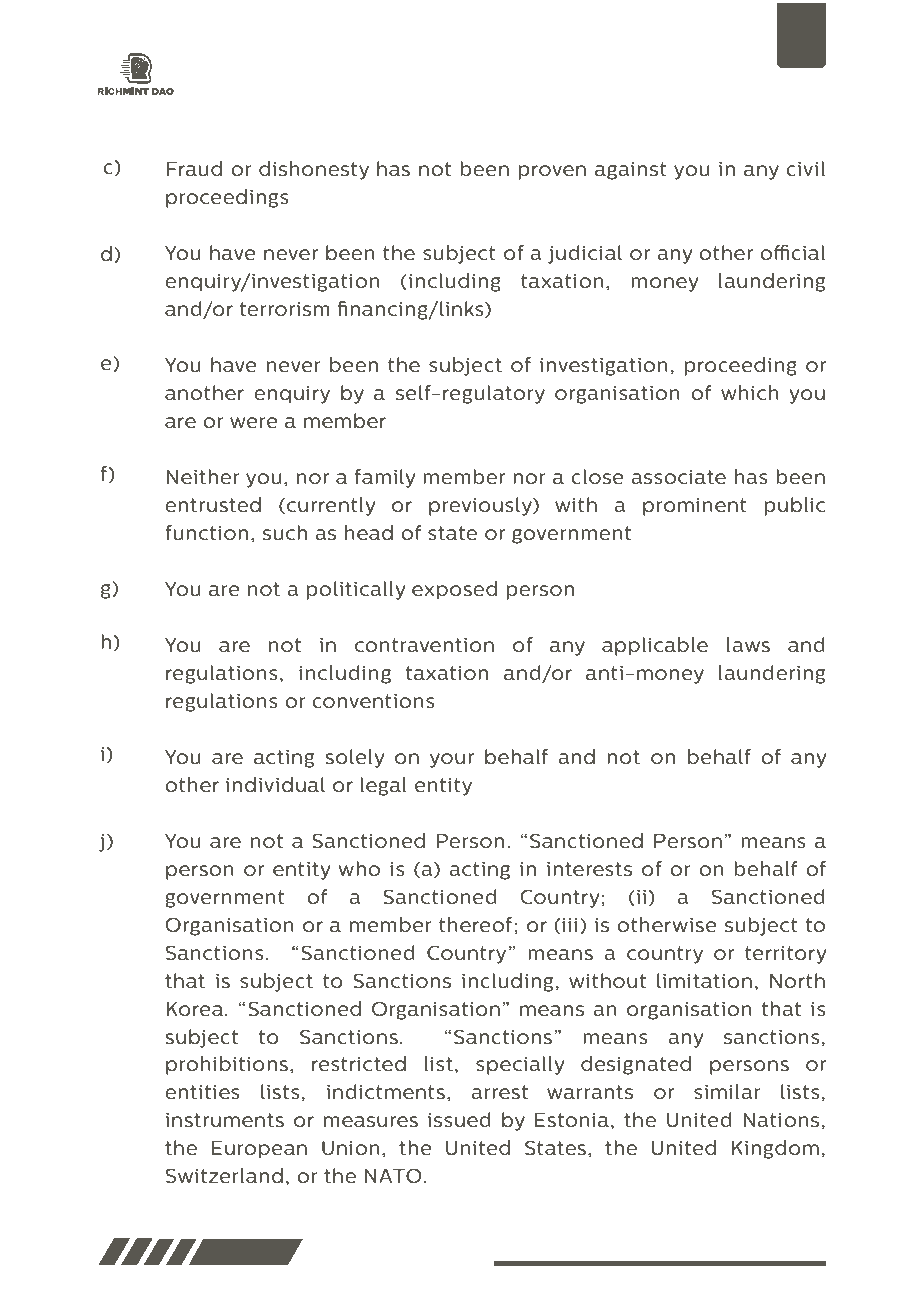  What do you see at coordinates (314, 170) in the screenshot?
I see `dishonesty` at bounding box center [314, 170].
